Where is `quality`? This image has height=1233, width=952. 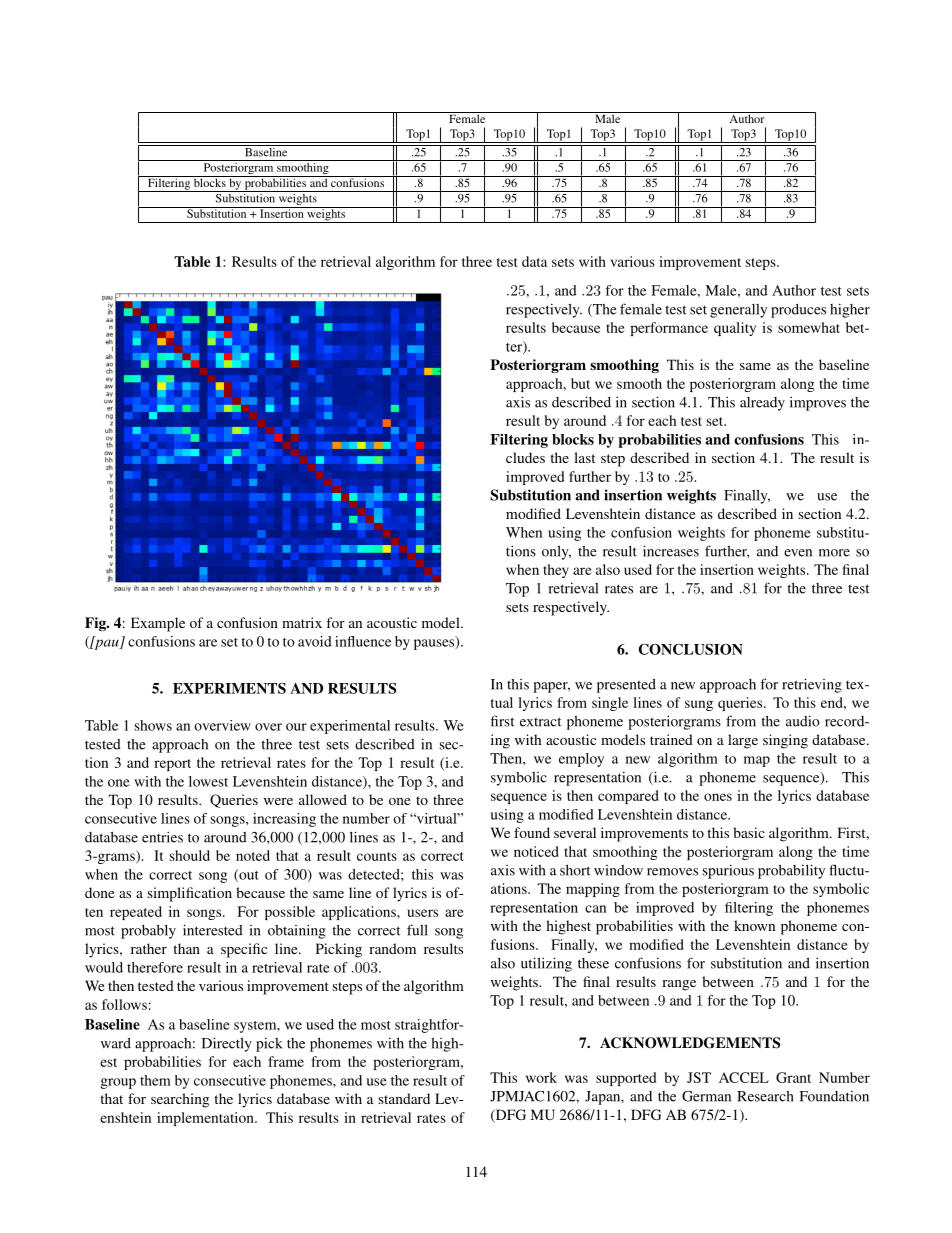 quality is located at coordinates (735, 329).
